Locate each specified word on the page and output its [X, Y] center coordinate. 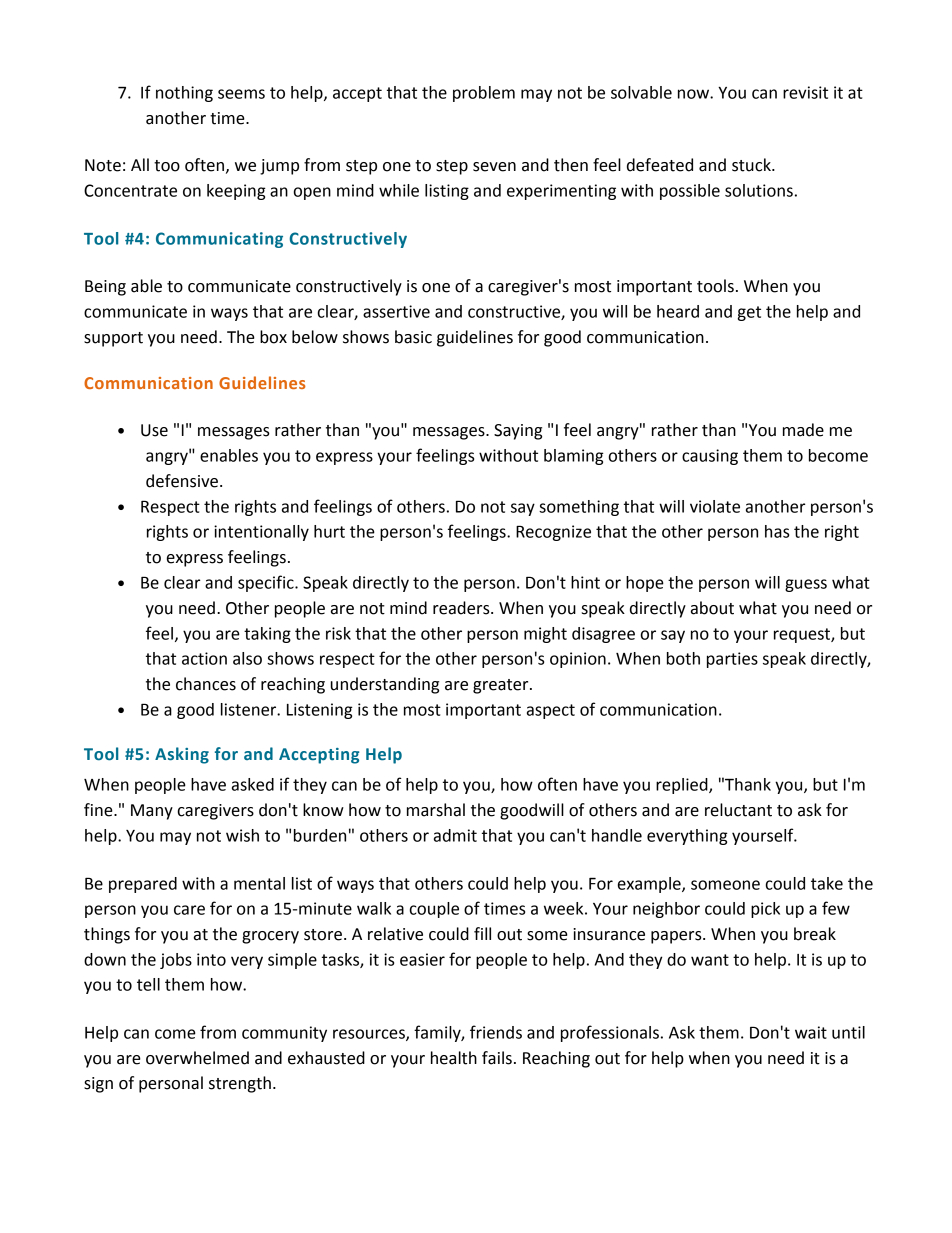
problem [484, 94]
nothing [184, 94]
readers [462, 608]
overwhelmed [197, 1058]
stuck [752, 165]
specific [267, 583]
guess [806, 585]
